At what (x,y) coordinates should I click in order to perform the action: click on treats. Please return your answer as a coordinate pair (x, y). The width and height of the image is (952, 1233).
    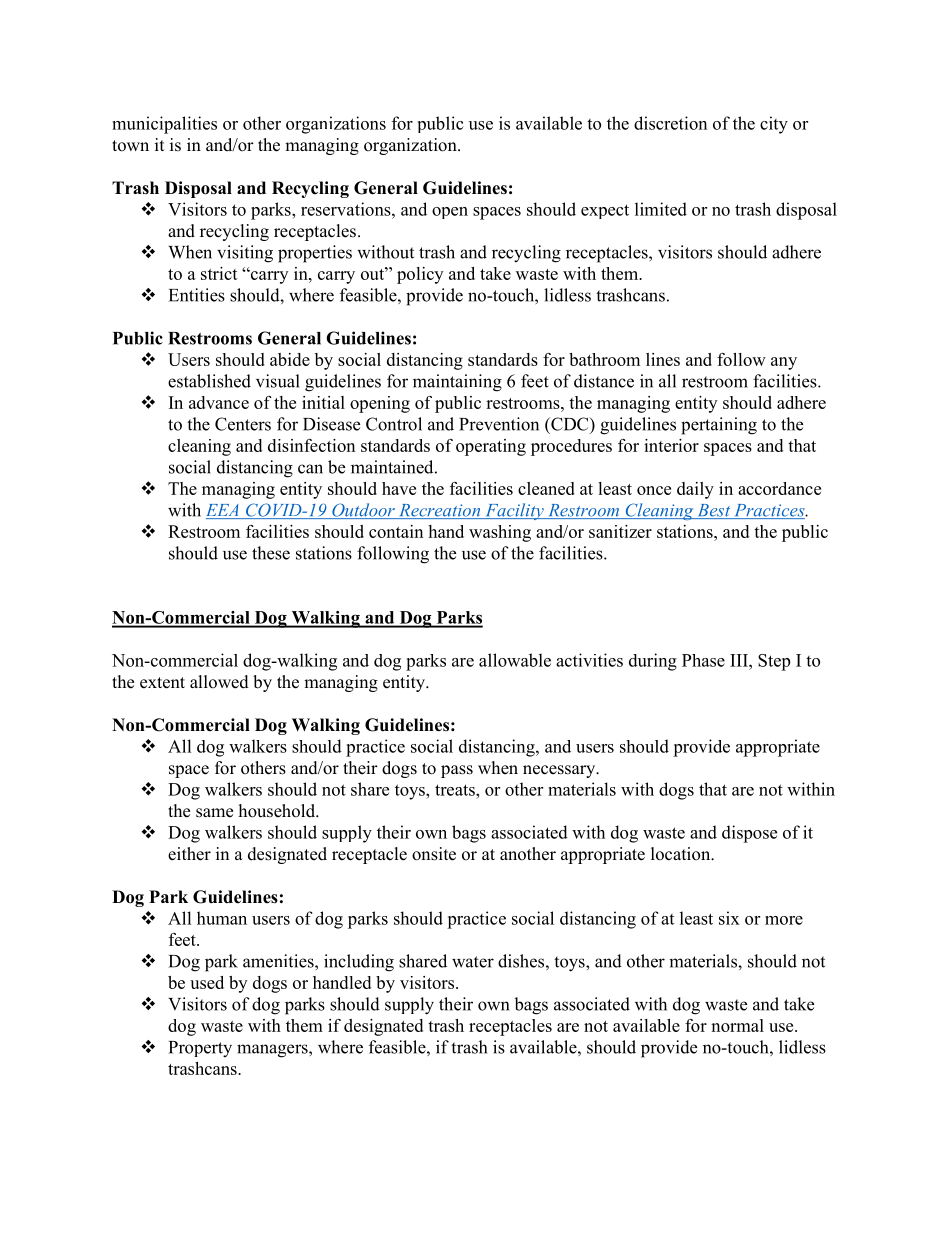
    Looking at the image, I should click on (456, 790).
